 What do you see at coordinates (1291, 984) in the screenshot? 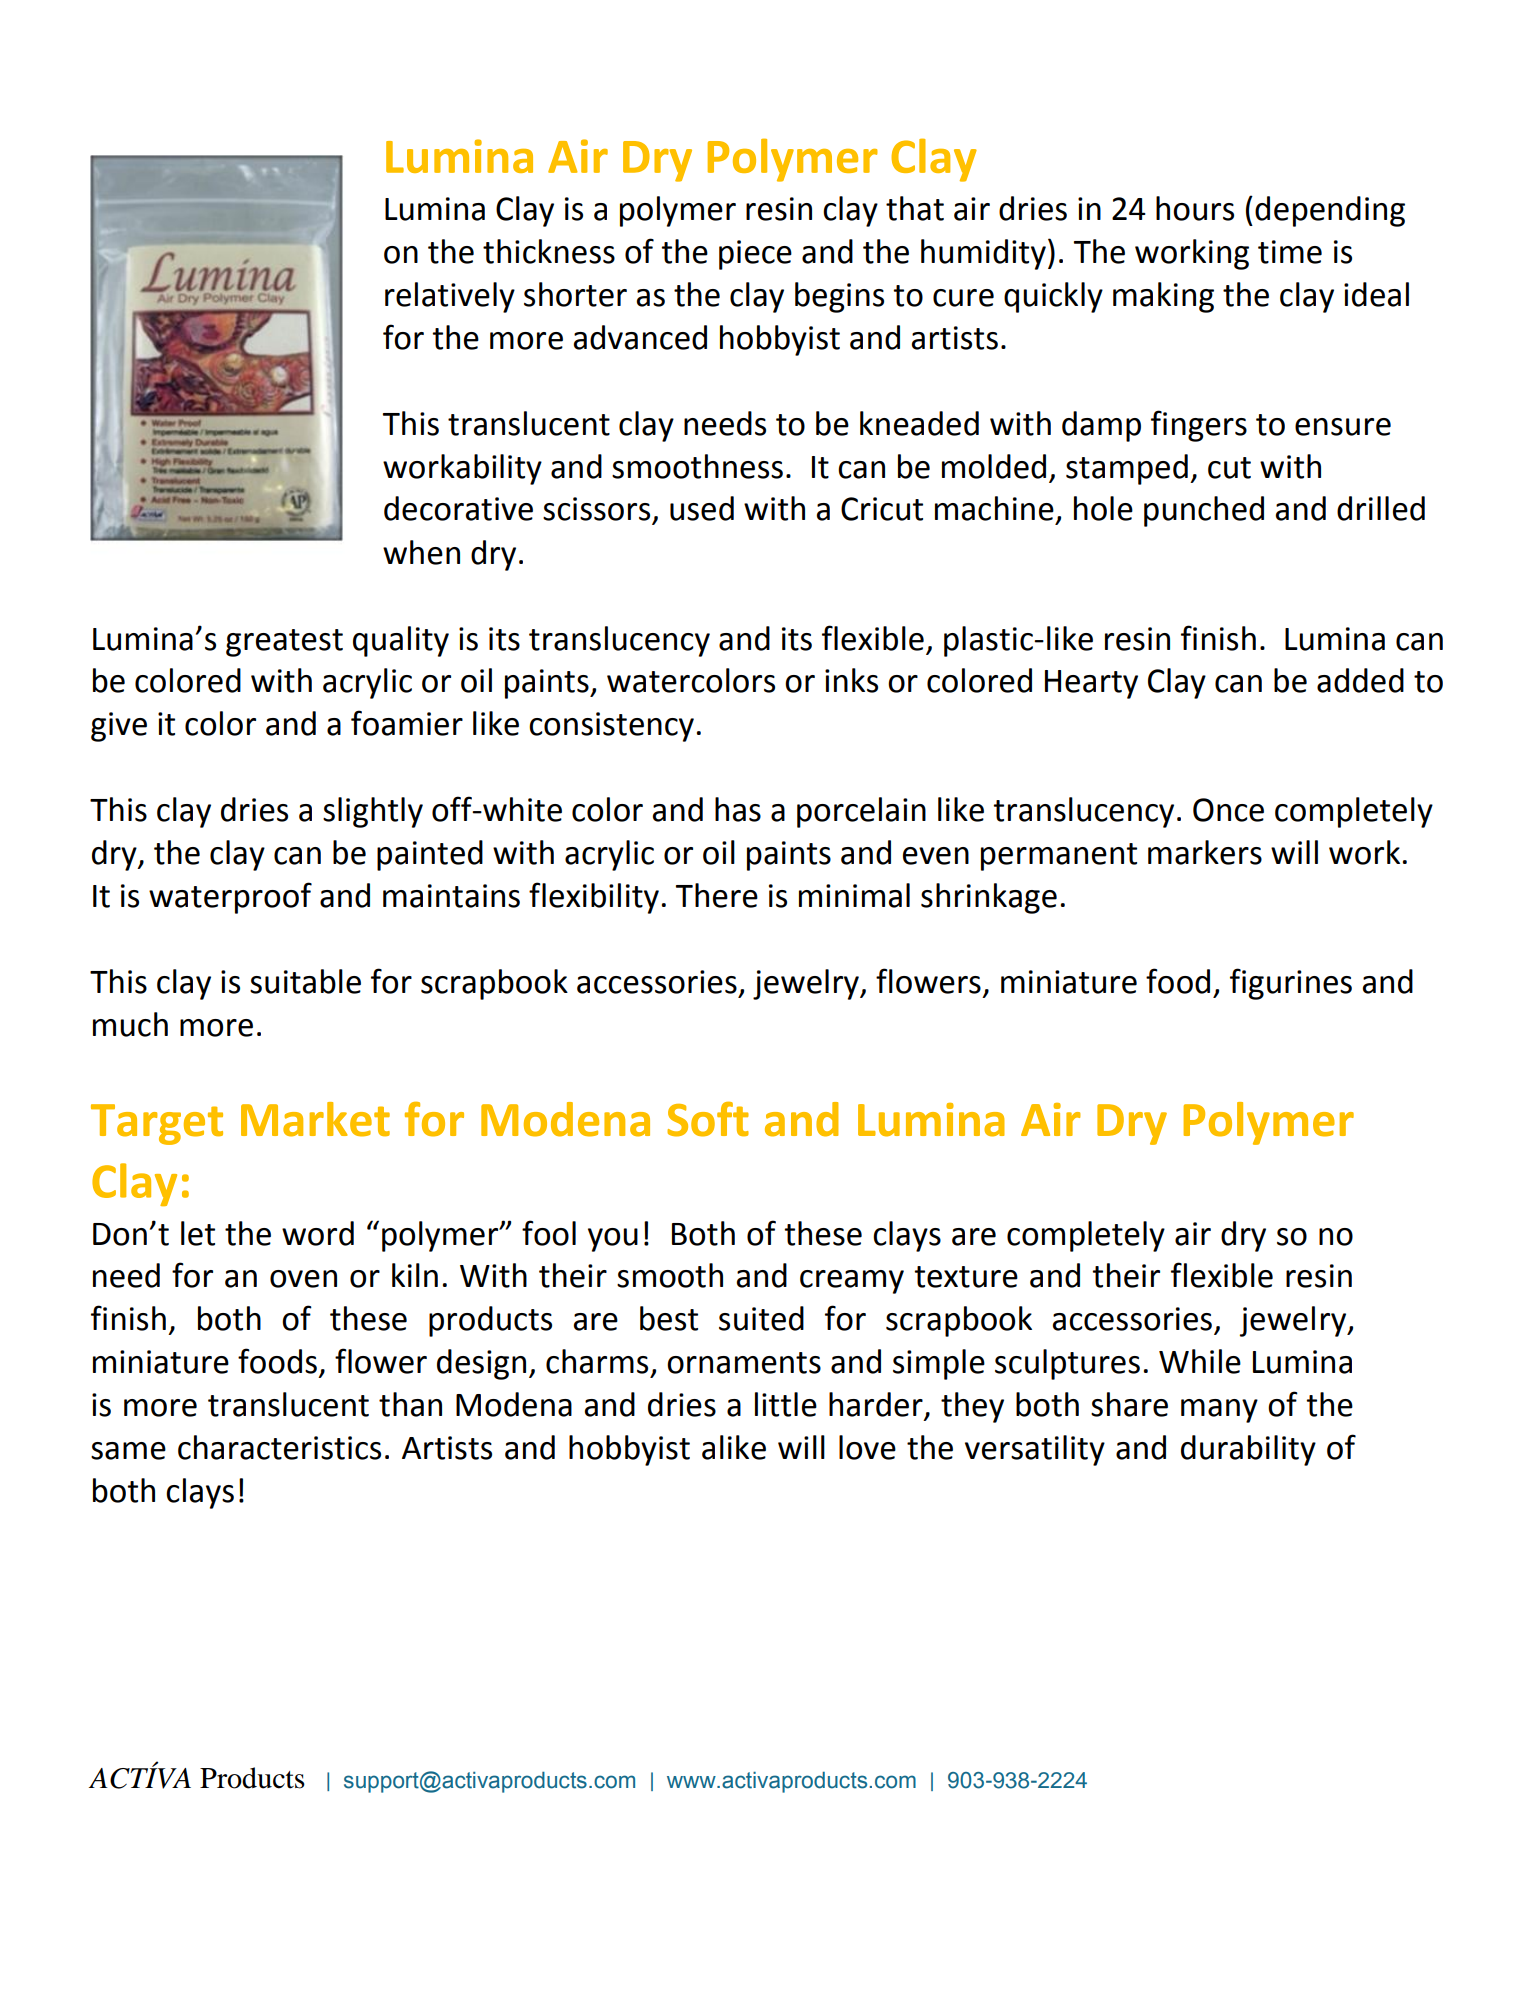
I see `figurines` at bounding box center [1291, 984].
